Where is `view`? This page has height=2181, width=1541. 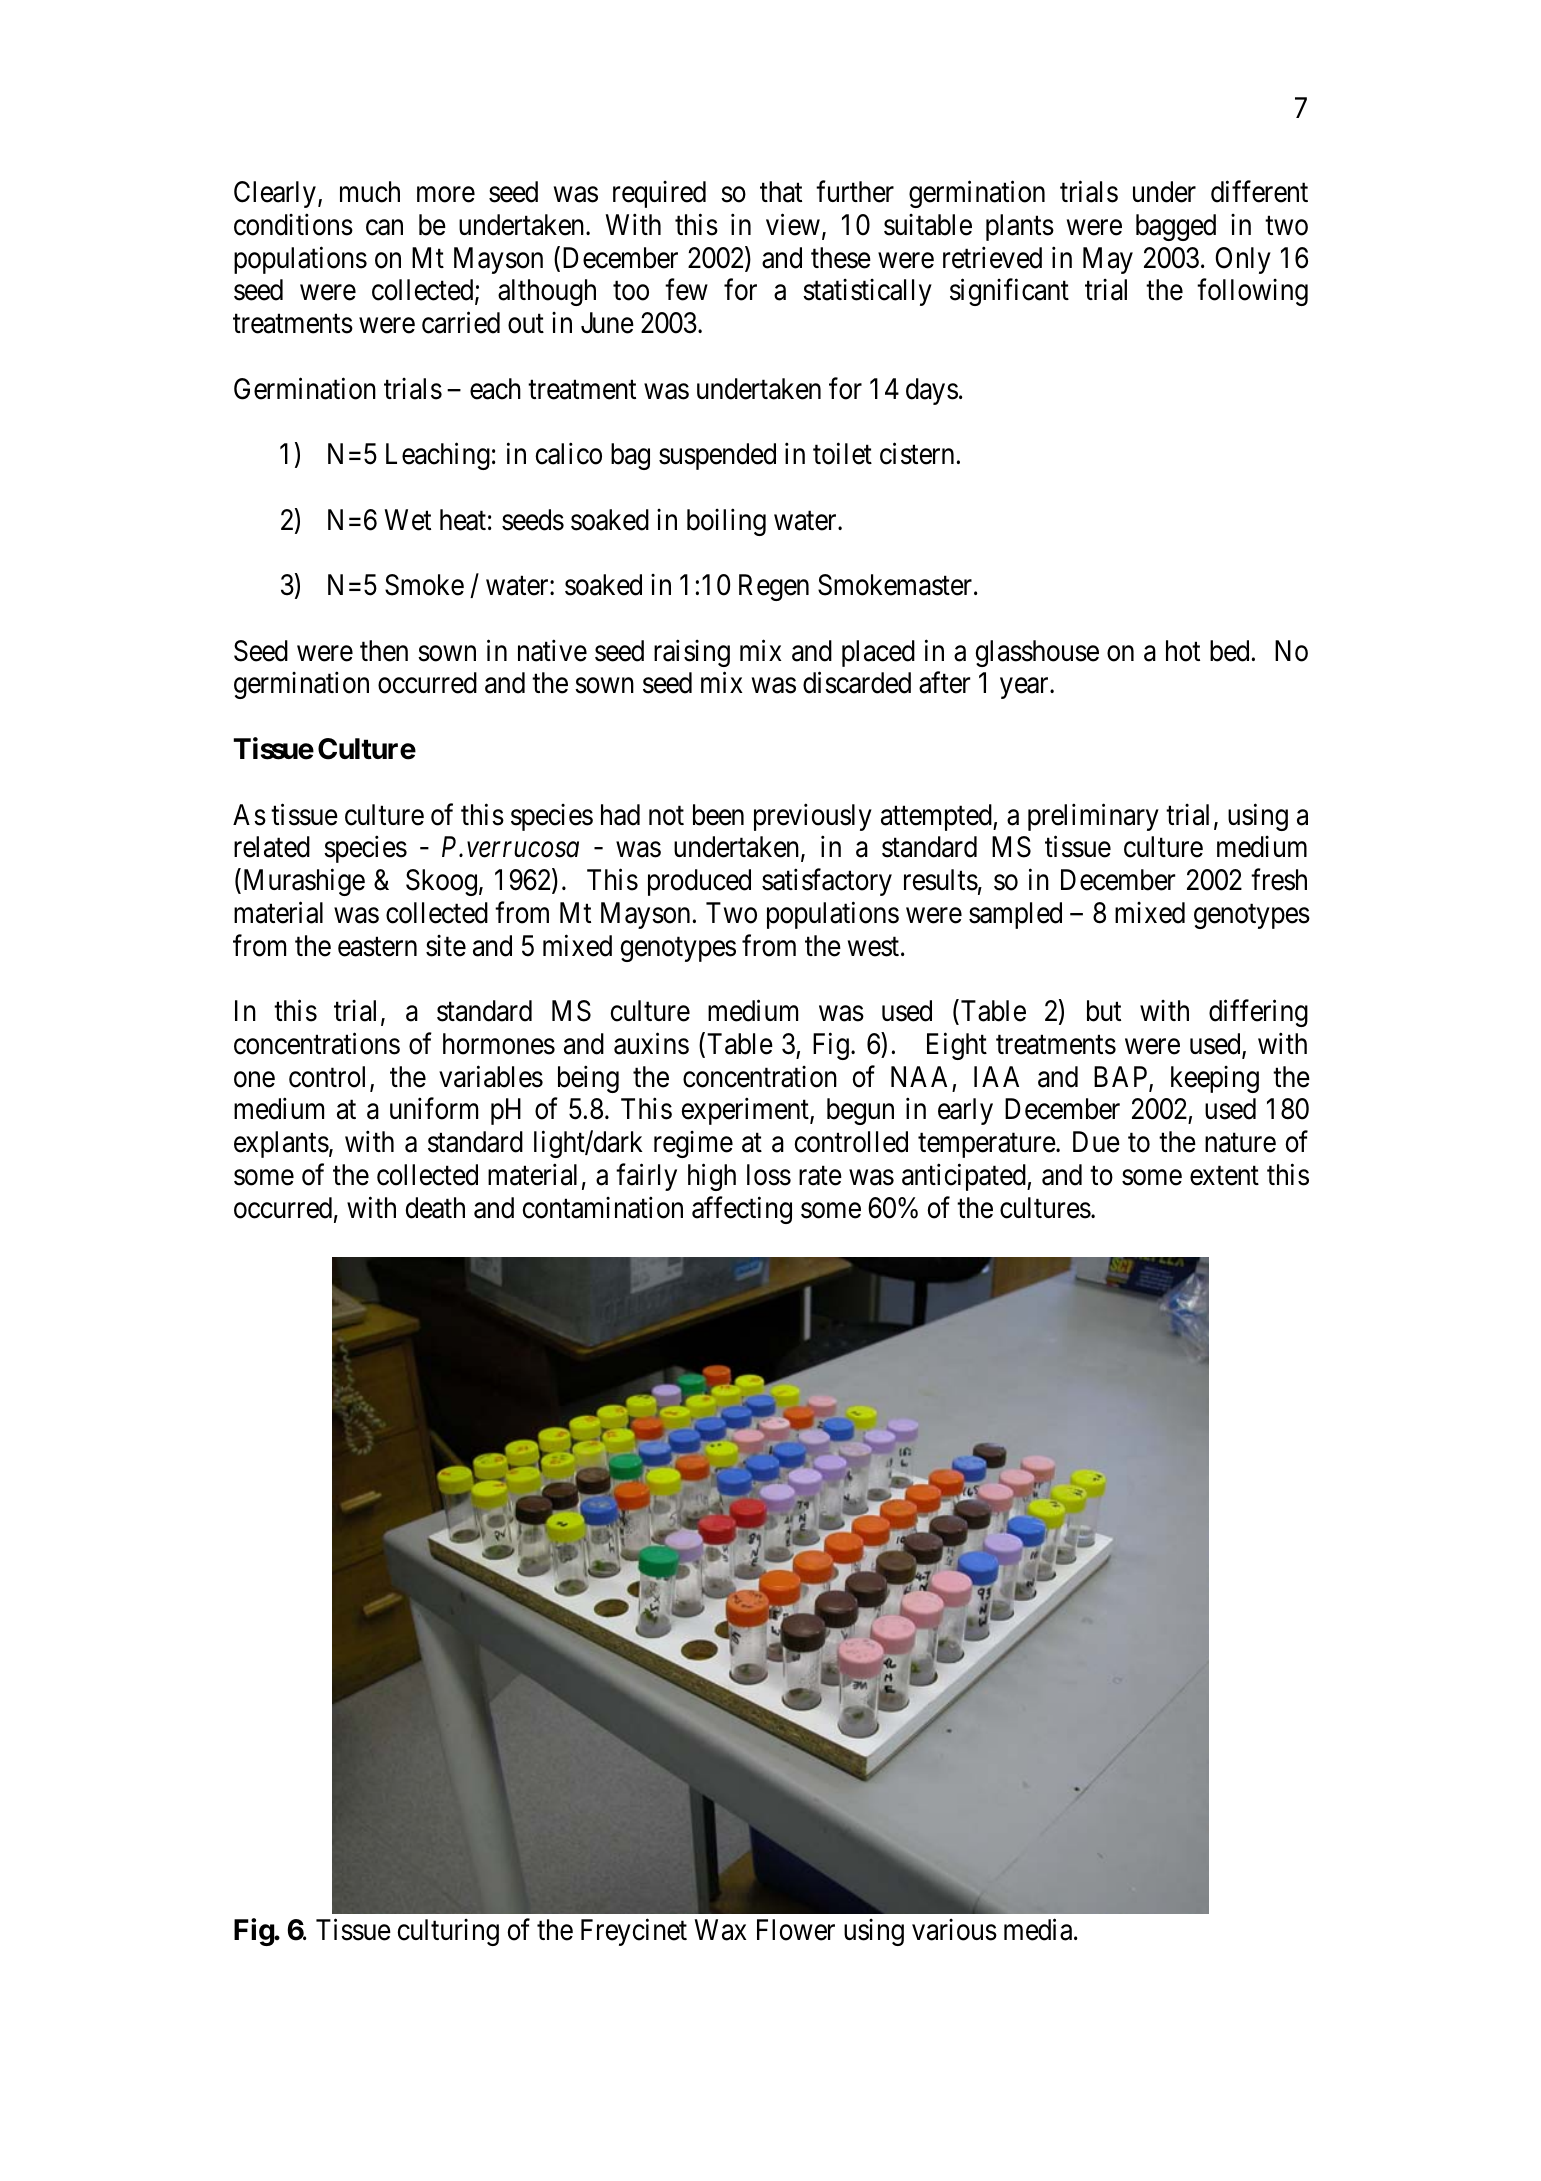
view is located at coordinates (793, 224).
